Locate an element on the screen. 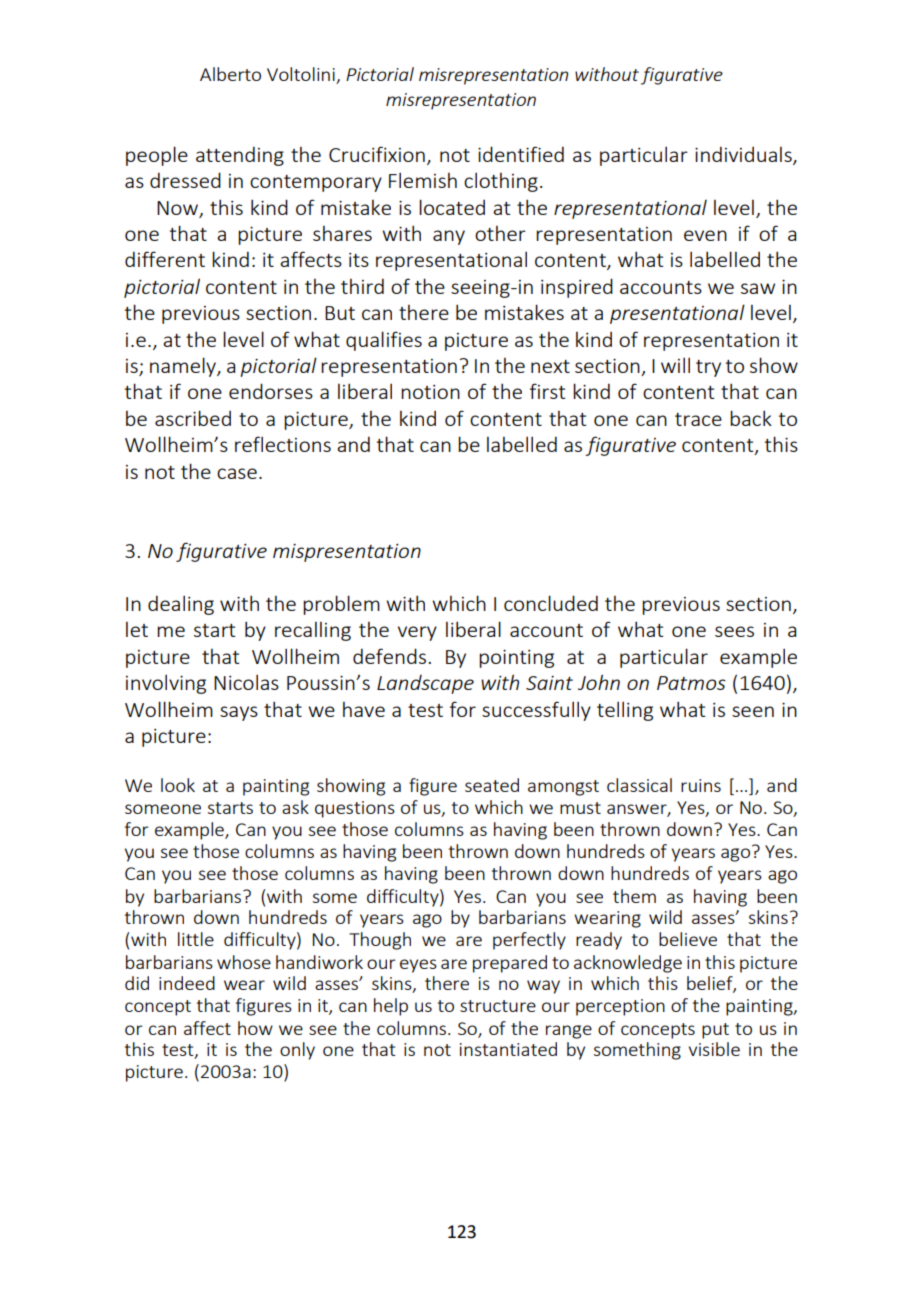 Image resolution: width=924 pixels, height=1310 pixels. sees is located at coordinates (734, 631).
